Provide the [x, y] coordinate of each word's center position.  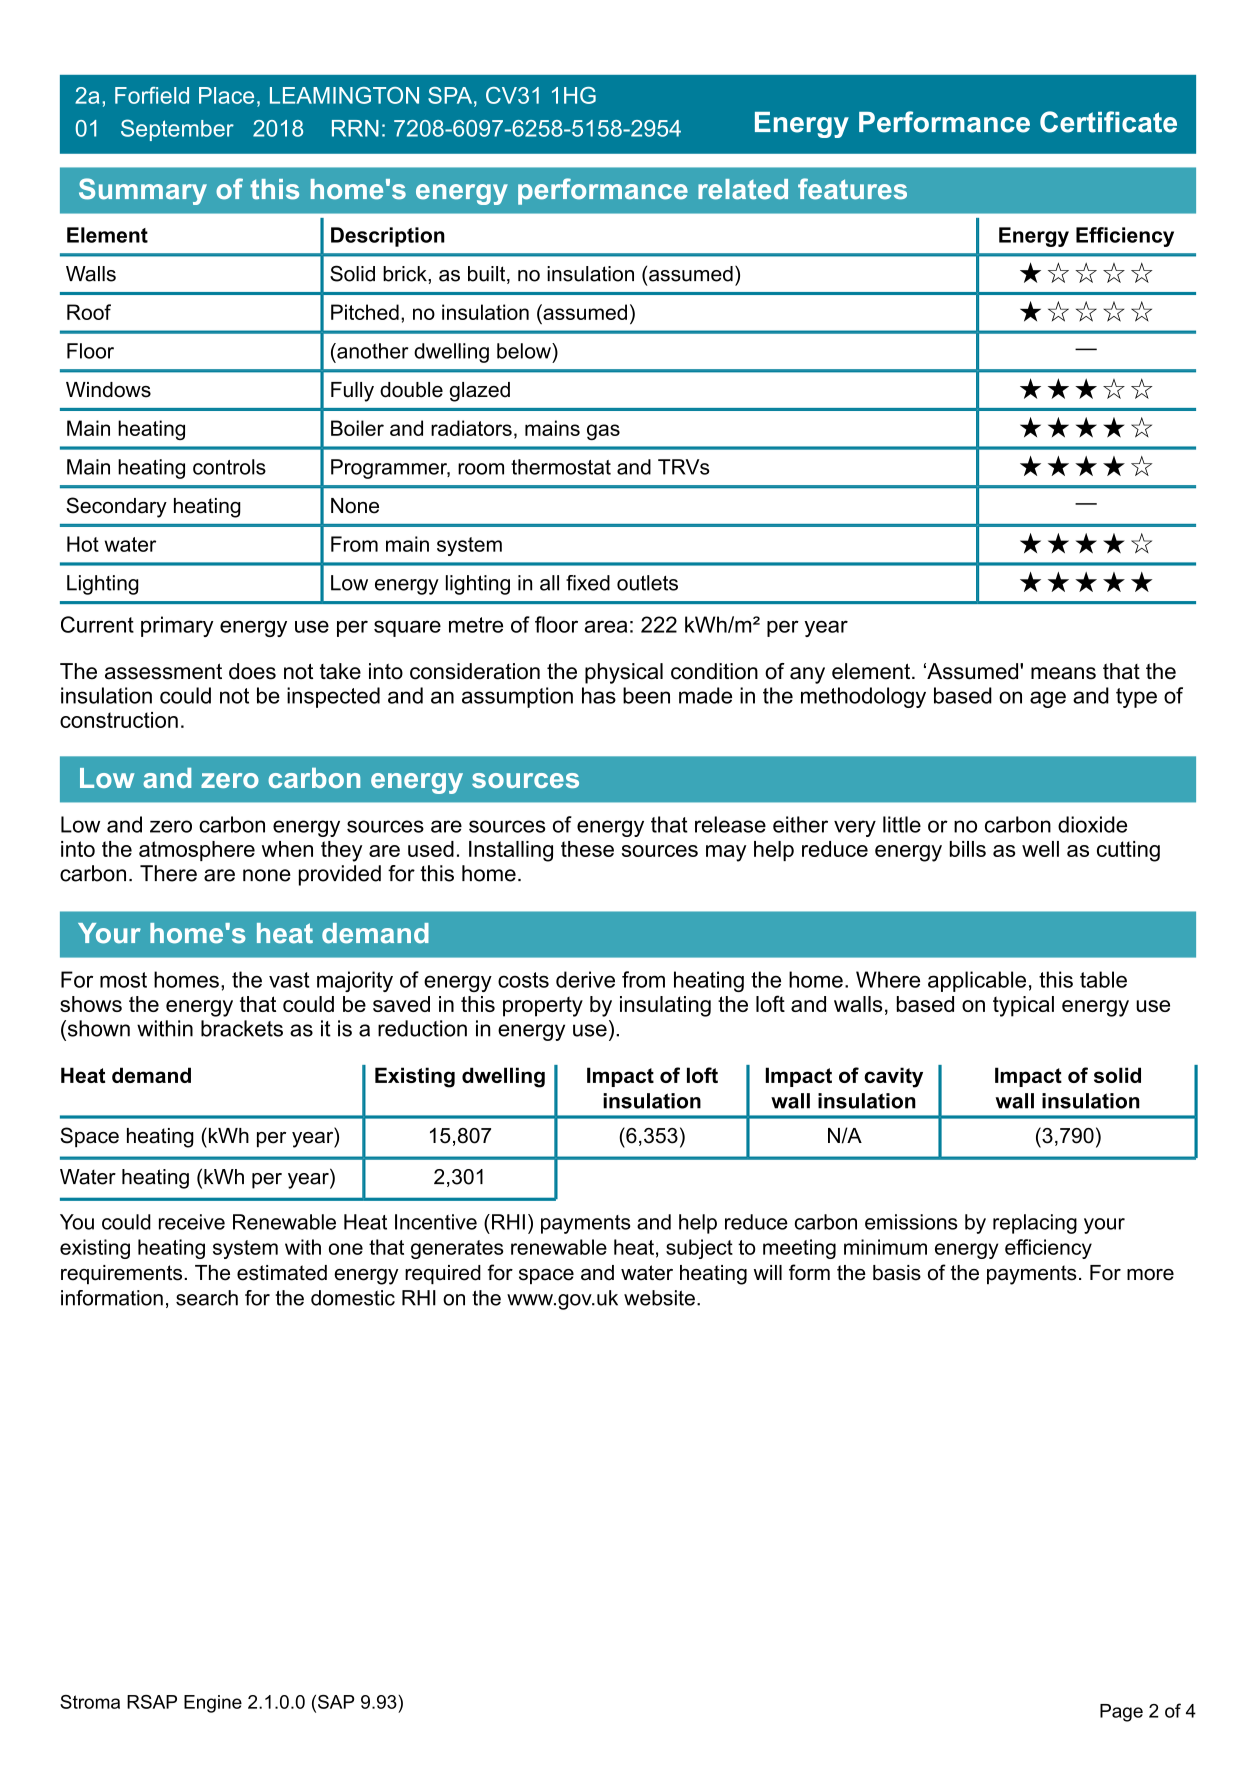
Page [1121, 1713]
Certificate [1108, 122]
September [177, 130]
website [659, 1298]
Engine [213, 1704]
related [743, 189]
